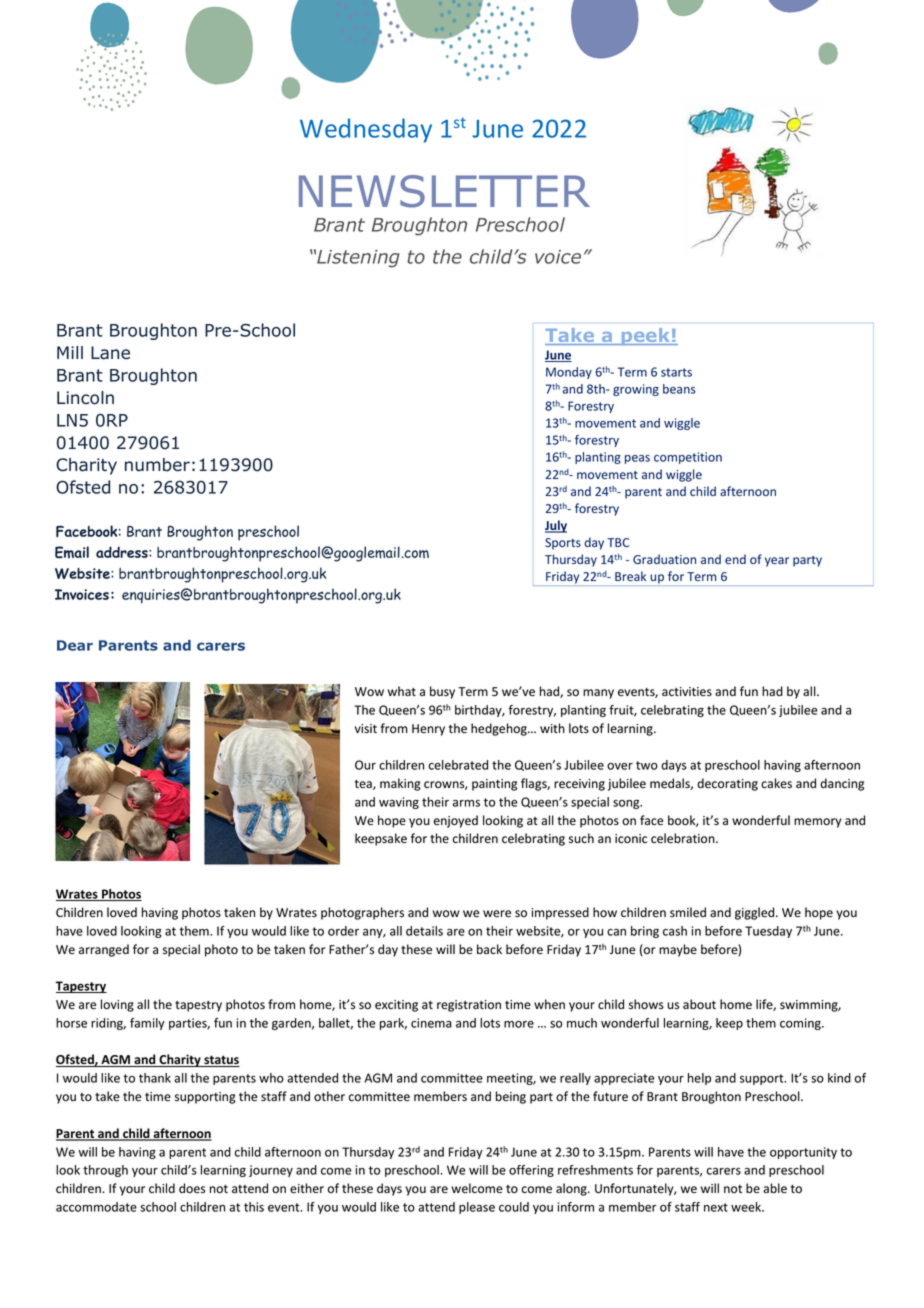  I want to click on details, so click(424, 931).
